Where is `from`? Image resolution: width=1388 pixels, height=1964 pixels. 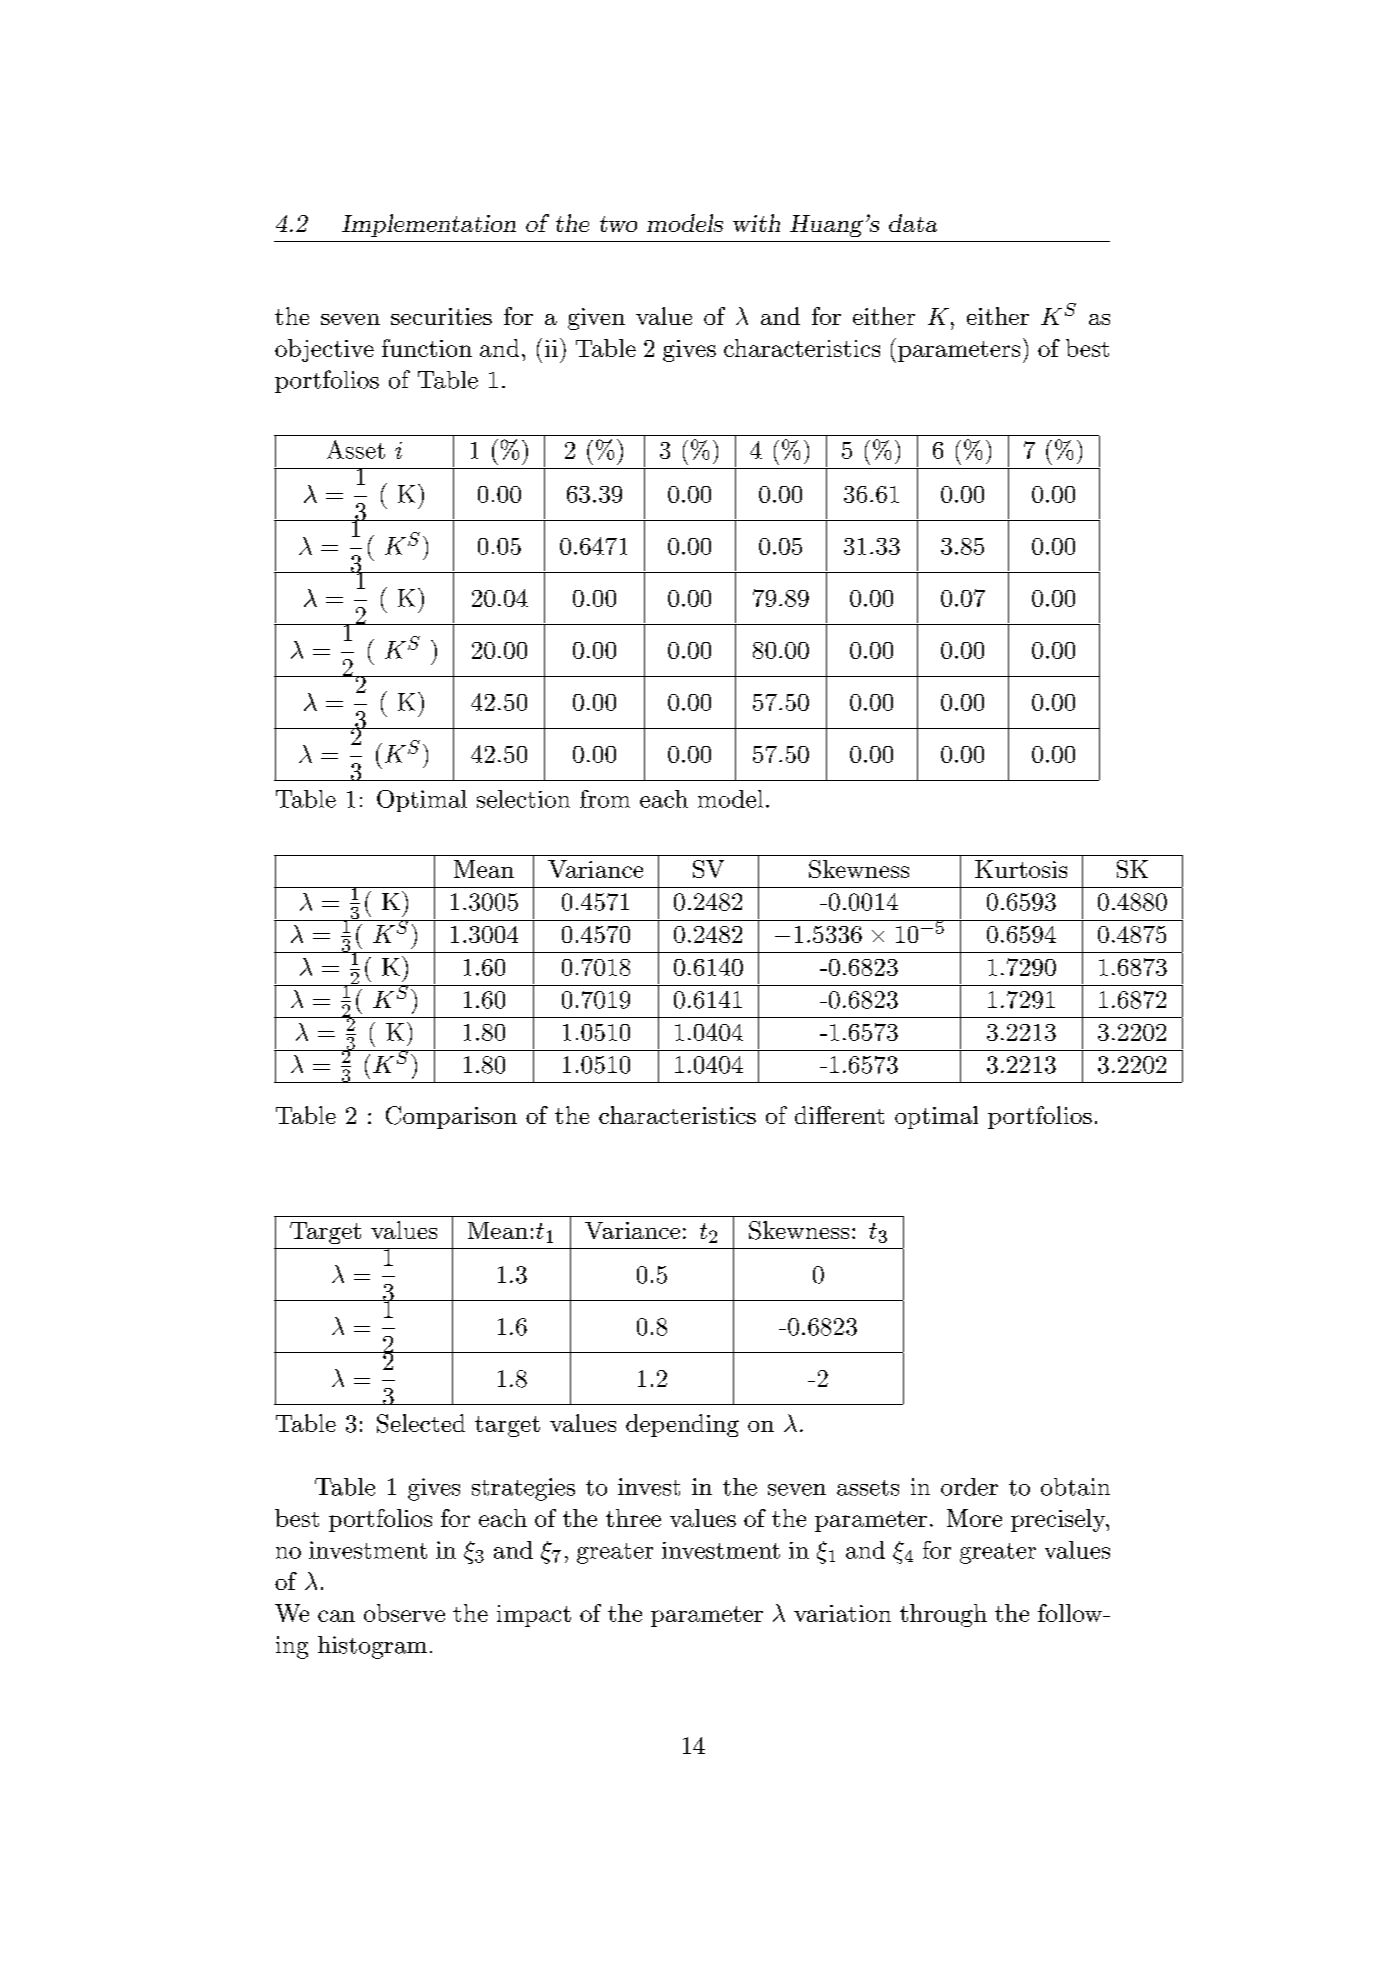
from is located at coordinates (605, 799).
